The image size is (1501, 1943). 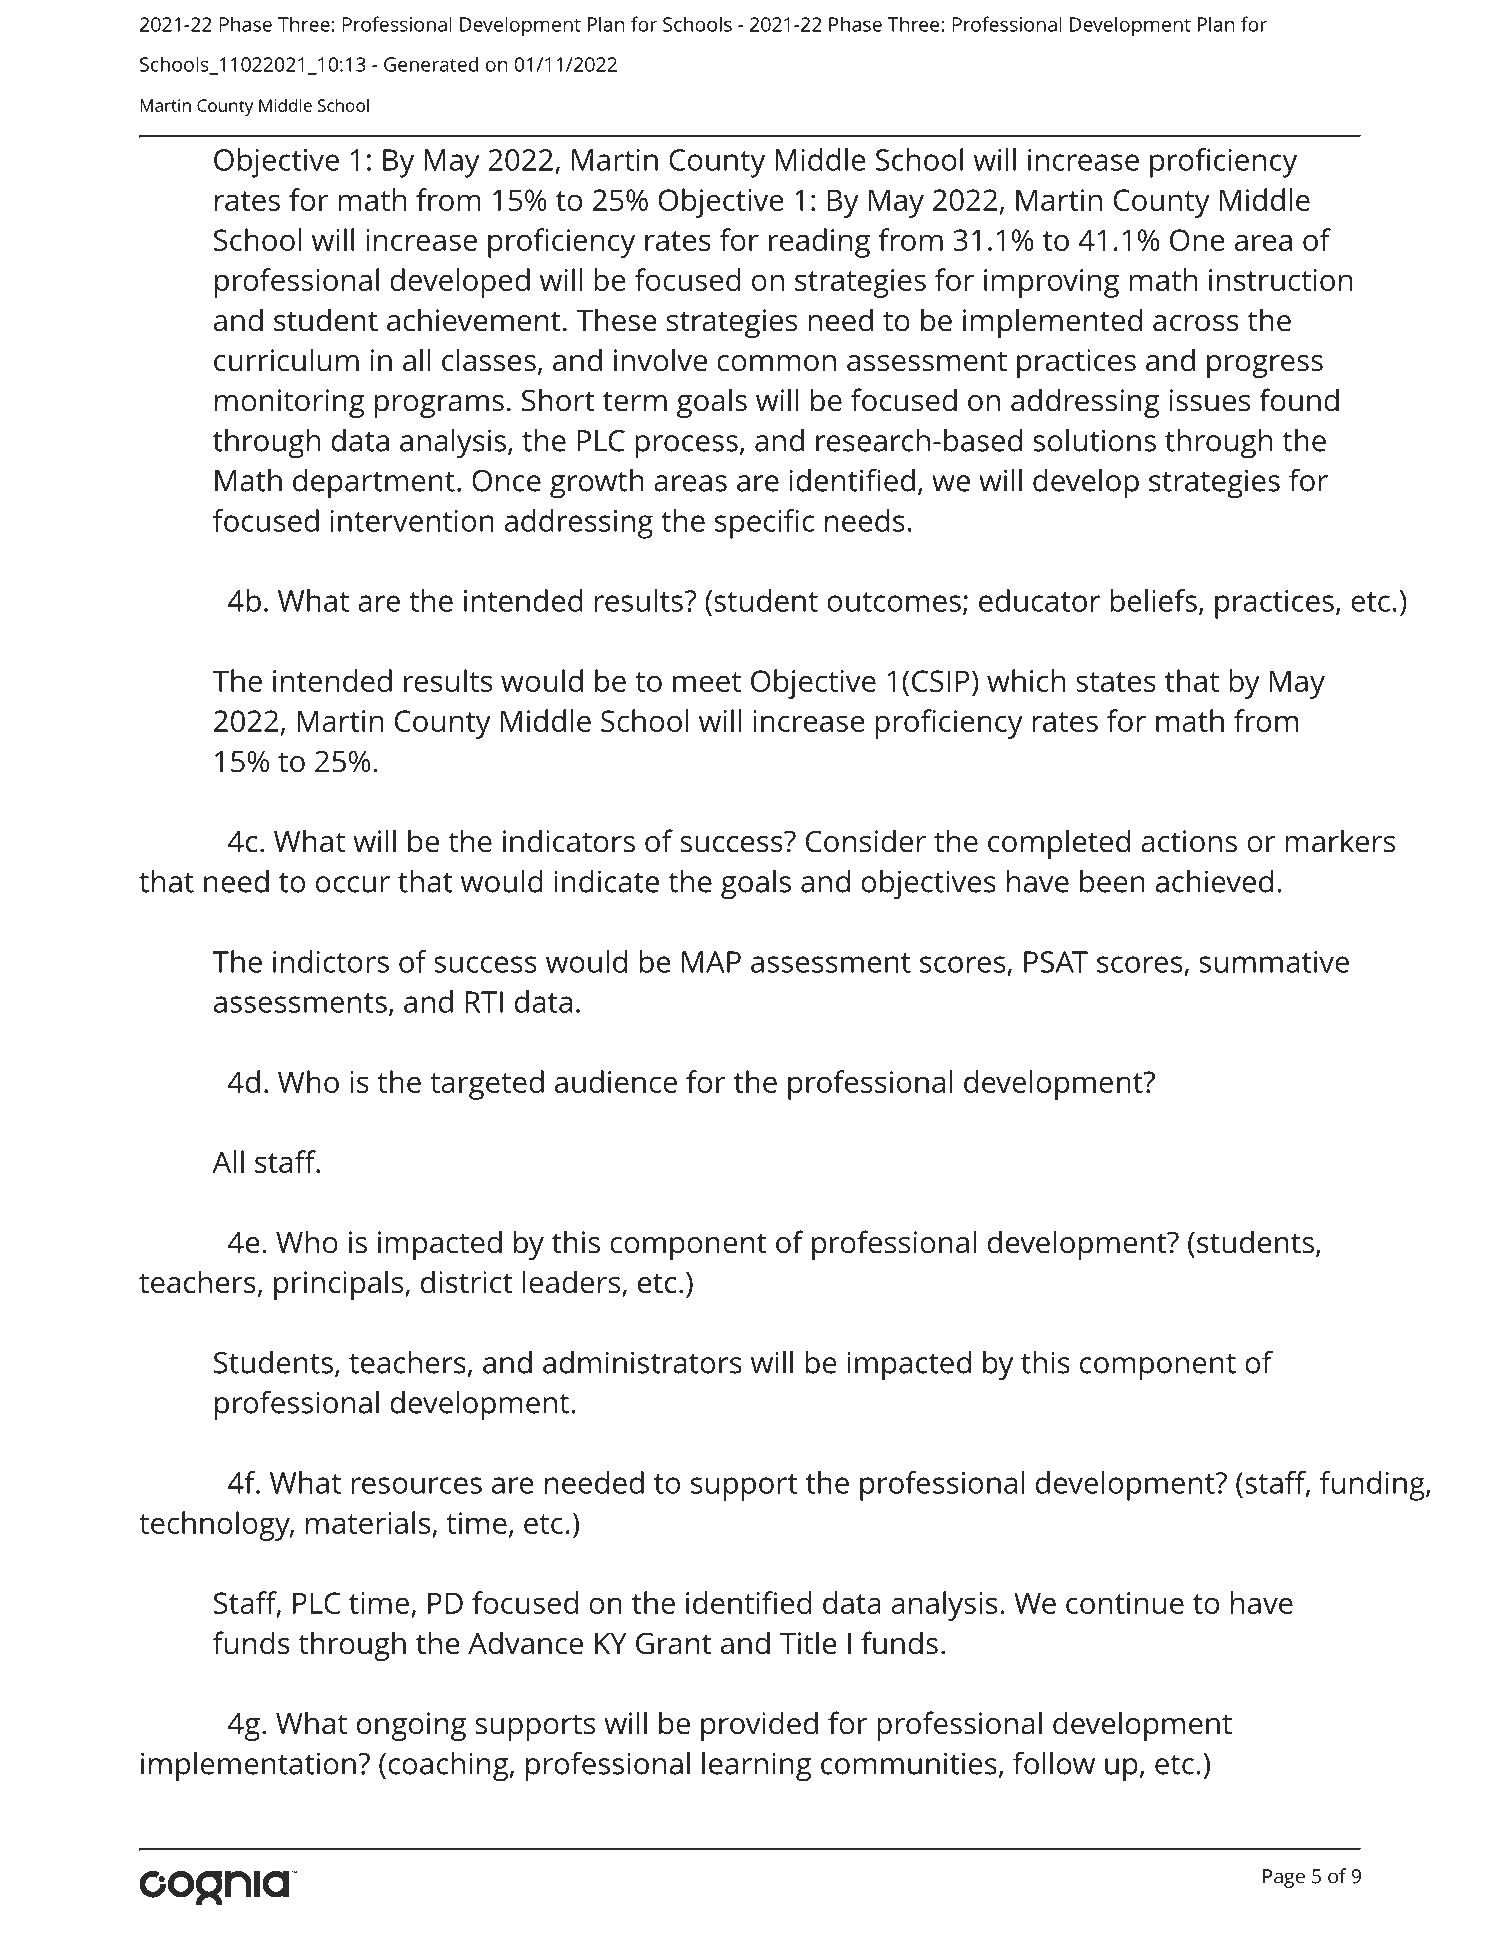 I want to click on states, so click(x=1116, y=682).
